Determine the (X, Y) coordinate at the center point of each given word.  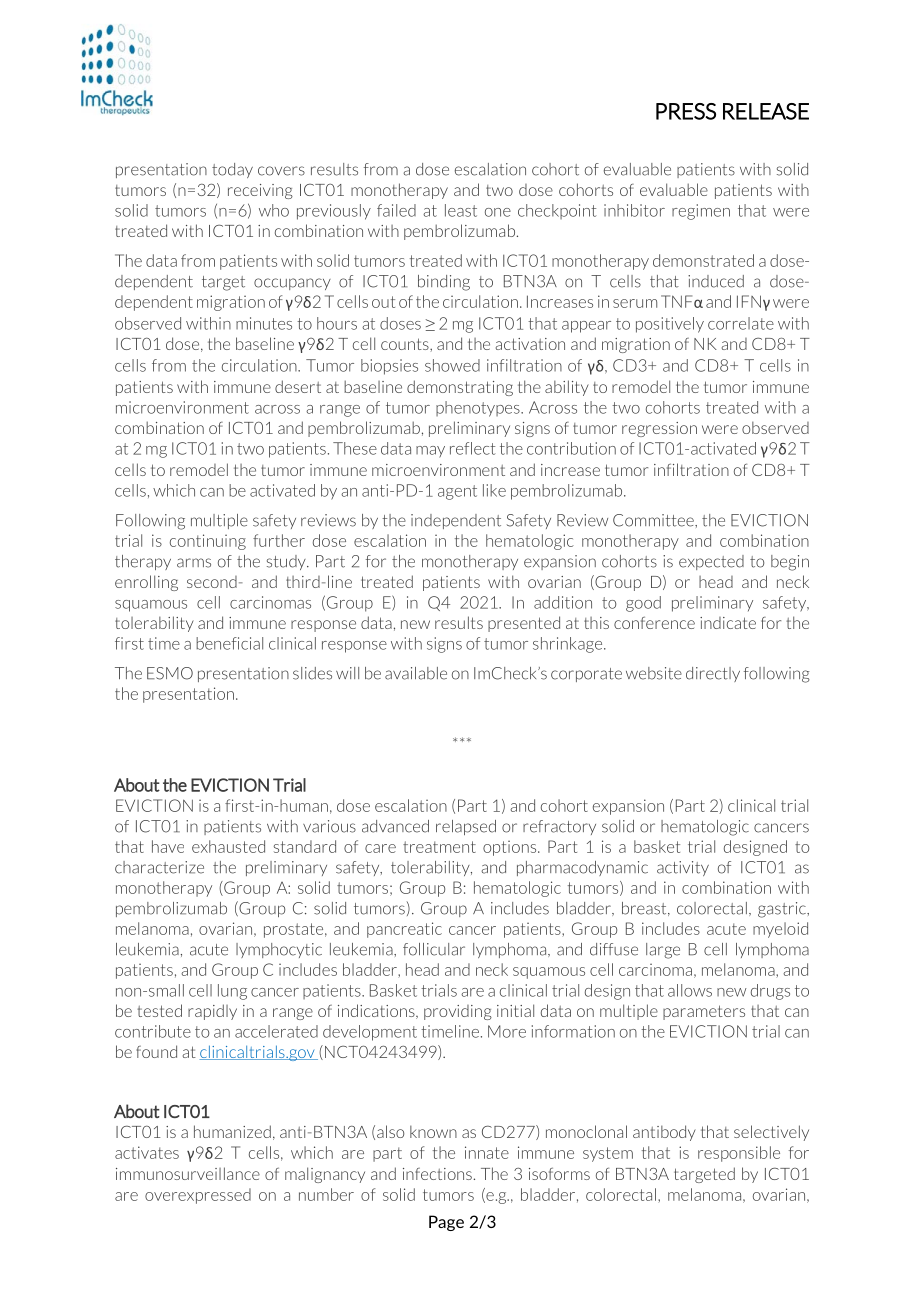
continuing (208, 542)
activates (147, 1152)
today (232, 170)
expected (711, 562)
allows (690, 990)
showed (452, 365)
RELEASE (766, 111)
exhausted (228, 846)
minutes (264, 323)
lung (232, 992)
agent (457, 492)
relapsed (466, 827)
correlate (741, 323)
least (461, 210)
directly (713, 674)
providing (458, 1012)
